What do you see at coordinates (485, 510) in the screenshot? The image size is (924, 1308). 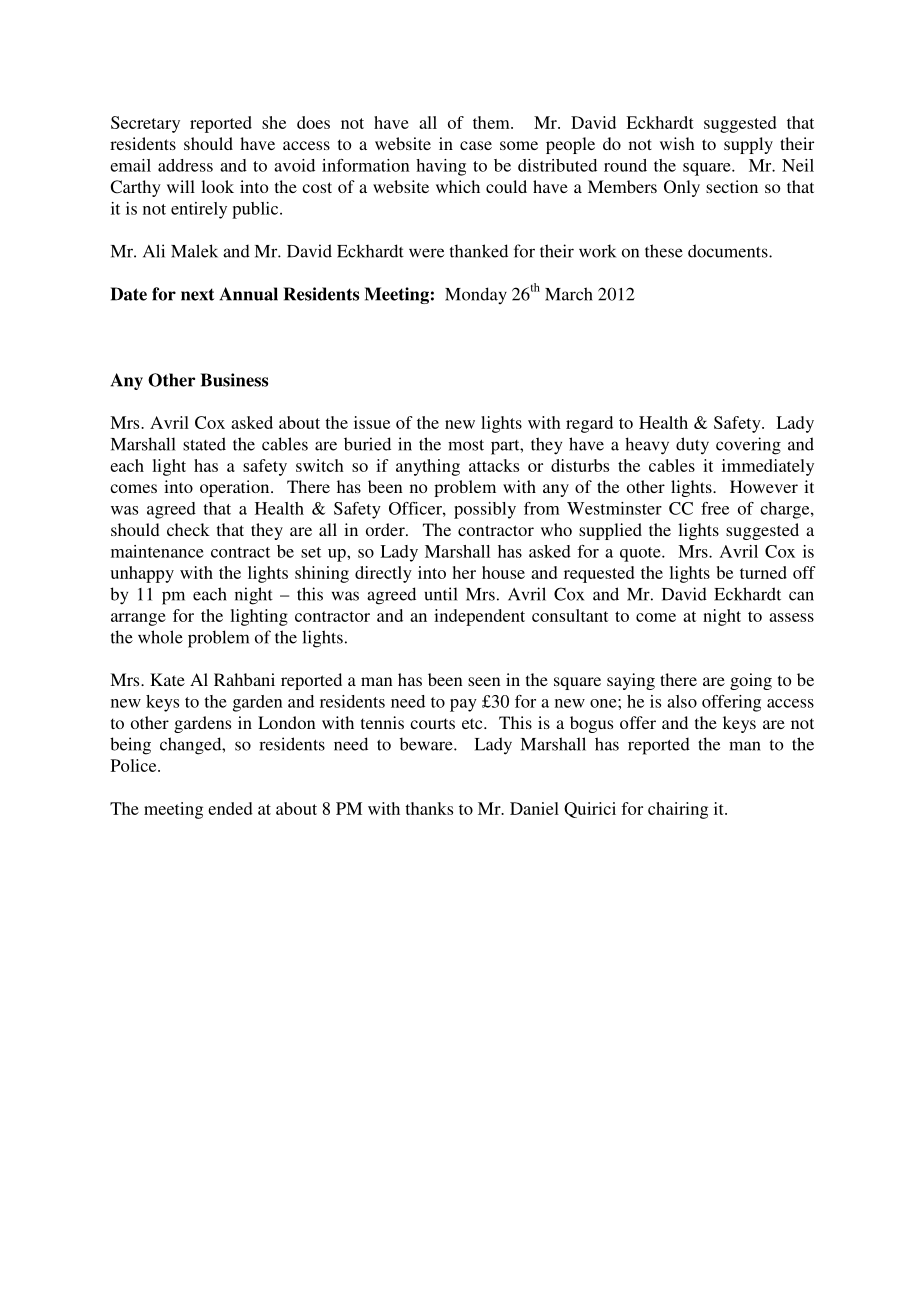 I see `possibly` at bounding box center [485, 510].
